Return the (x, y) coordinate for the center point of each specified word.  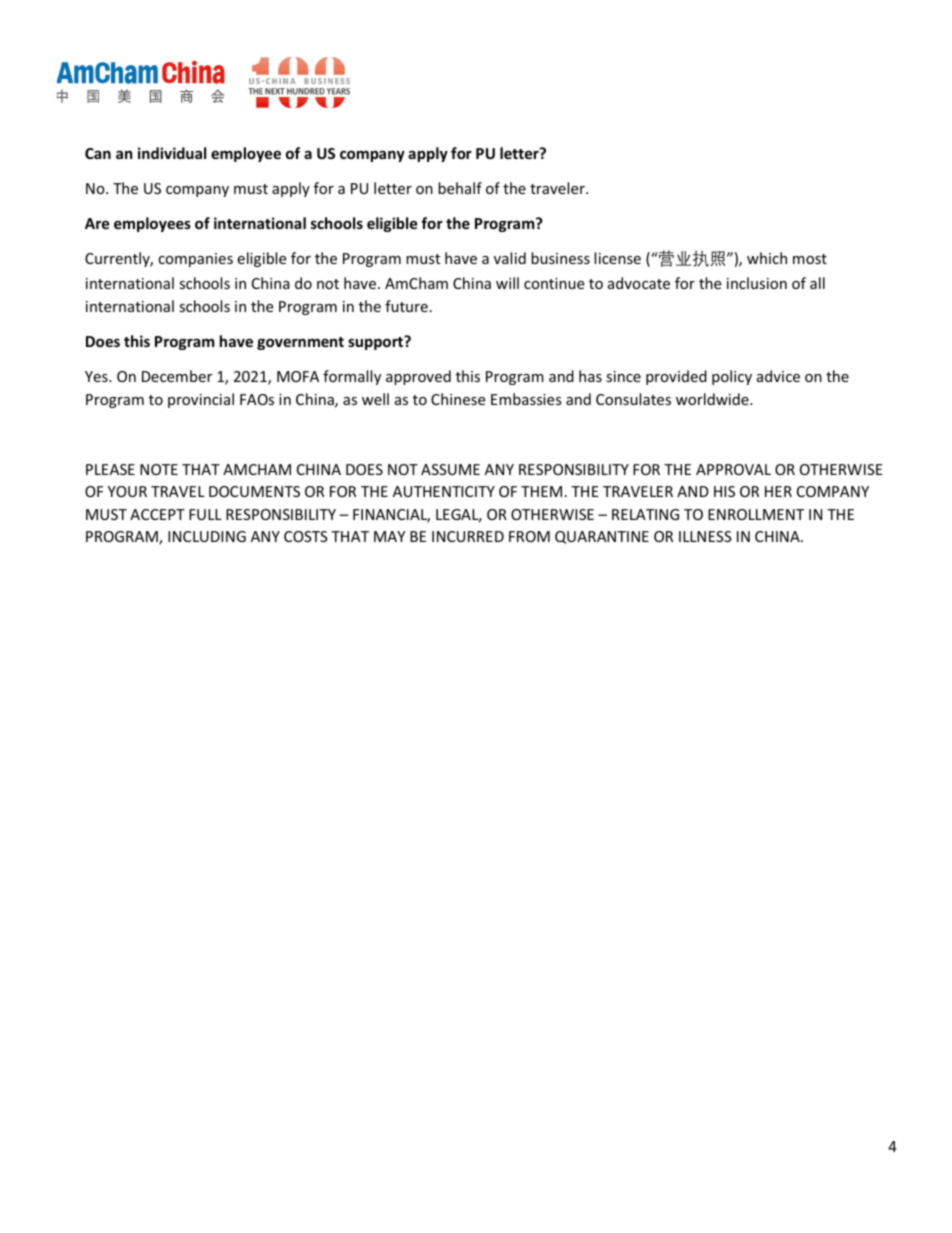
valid (510, 258)
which (767, 258)
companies (195, 260)
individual (172, 153)
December (177, 376)
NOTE (159, 469)
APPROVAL (733, 469)
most (810, 259)
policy (732, 377)
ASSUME (450, 469)
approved (418, 377)
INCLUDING (207, 536)
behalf (460, 188)
